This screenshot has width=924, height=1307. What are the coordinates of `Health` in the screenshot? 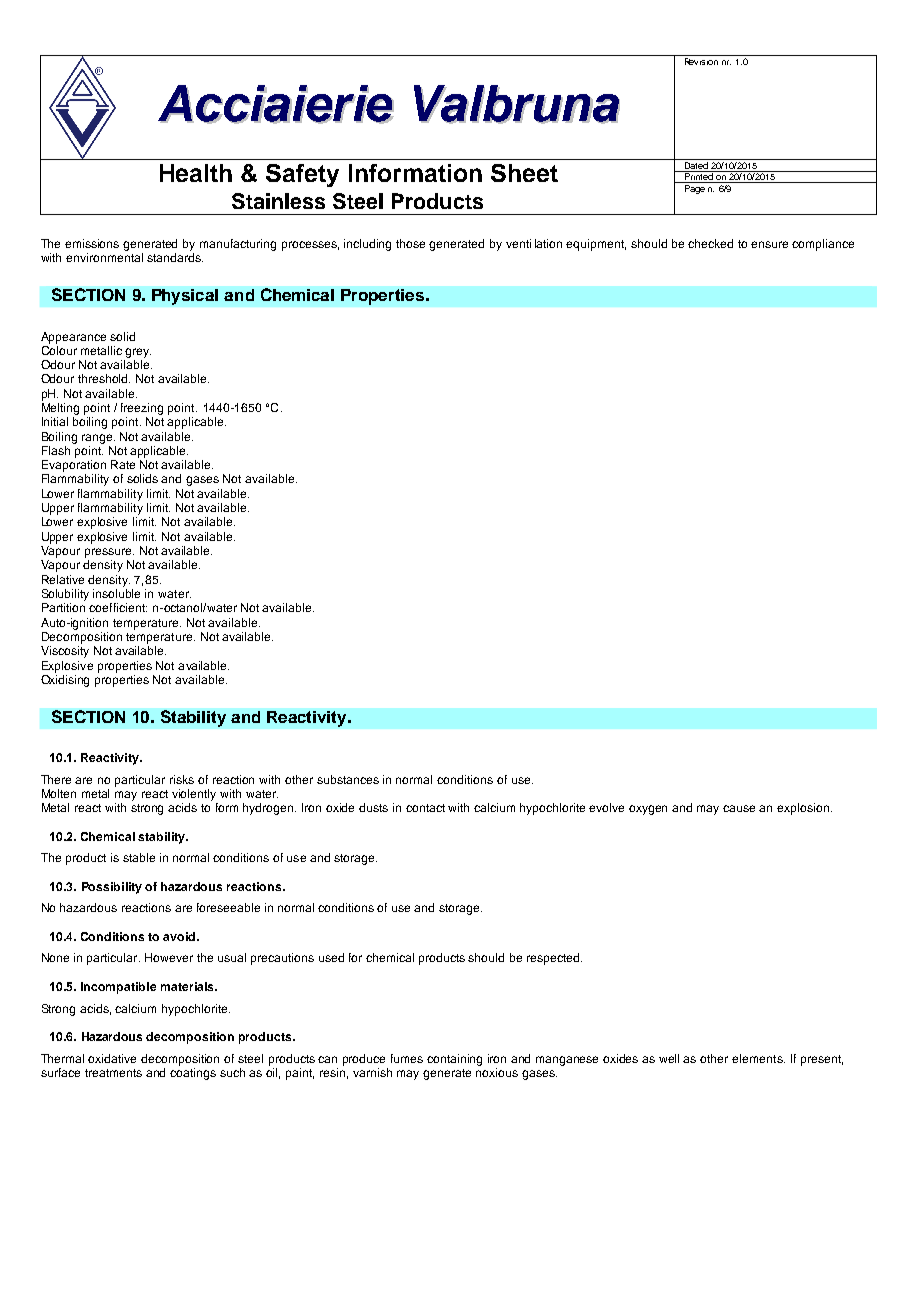 It's located at (196, 173).
